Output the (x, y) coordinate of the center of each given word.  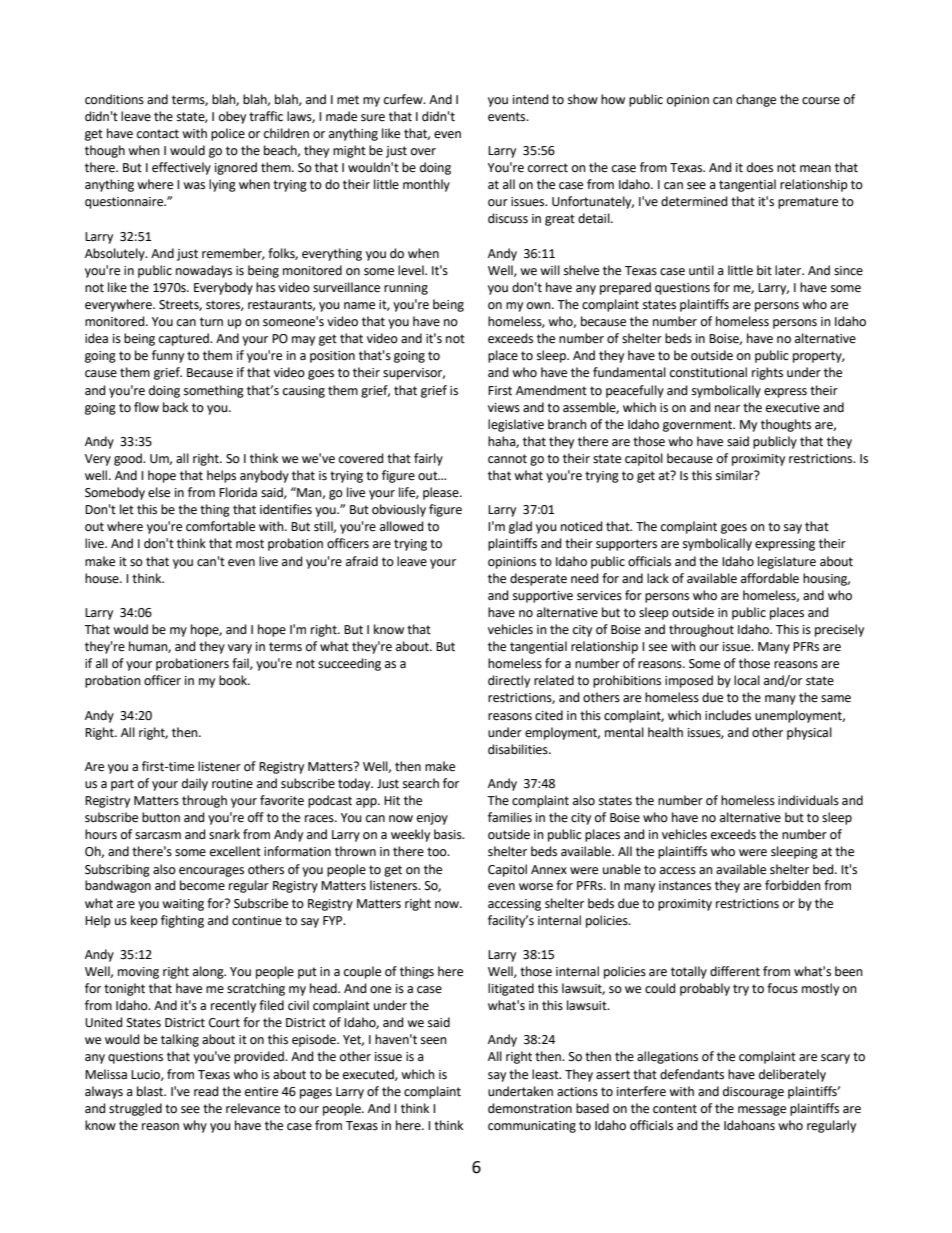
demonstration (530, 1108)
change (756, 100)
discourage (753, 1092)
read (206, 1091)
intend (531, 99)
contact (158, 134)
